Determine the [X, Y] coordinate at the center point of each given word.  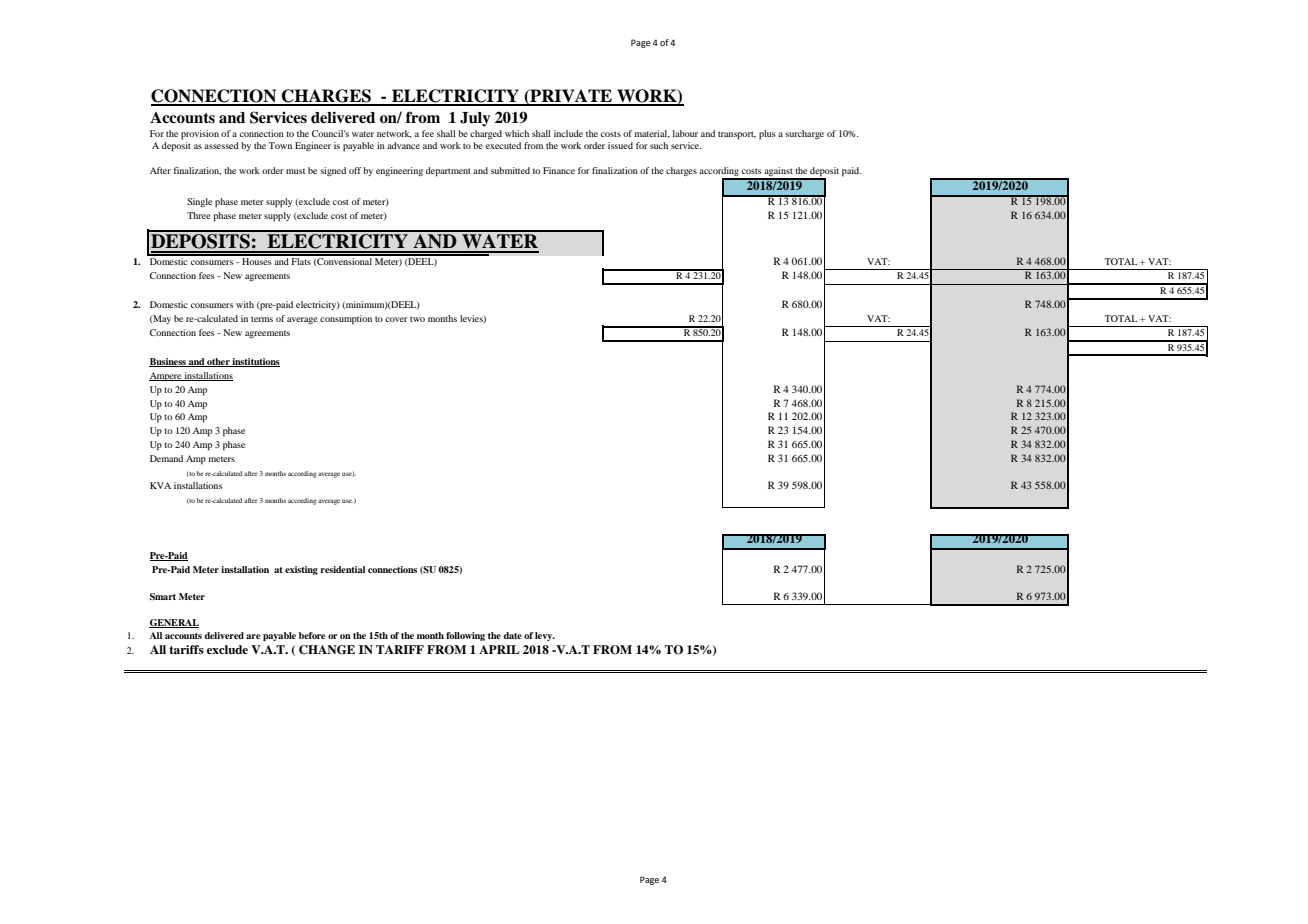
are [253, 636]
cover [396, 319]
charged [486, 134]
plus [767, 135]
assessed [221, 145]
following [465, 636]
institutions [255, 362]
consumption [346, 320]
